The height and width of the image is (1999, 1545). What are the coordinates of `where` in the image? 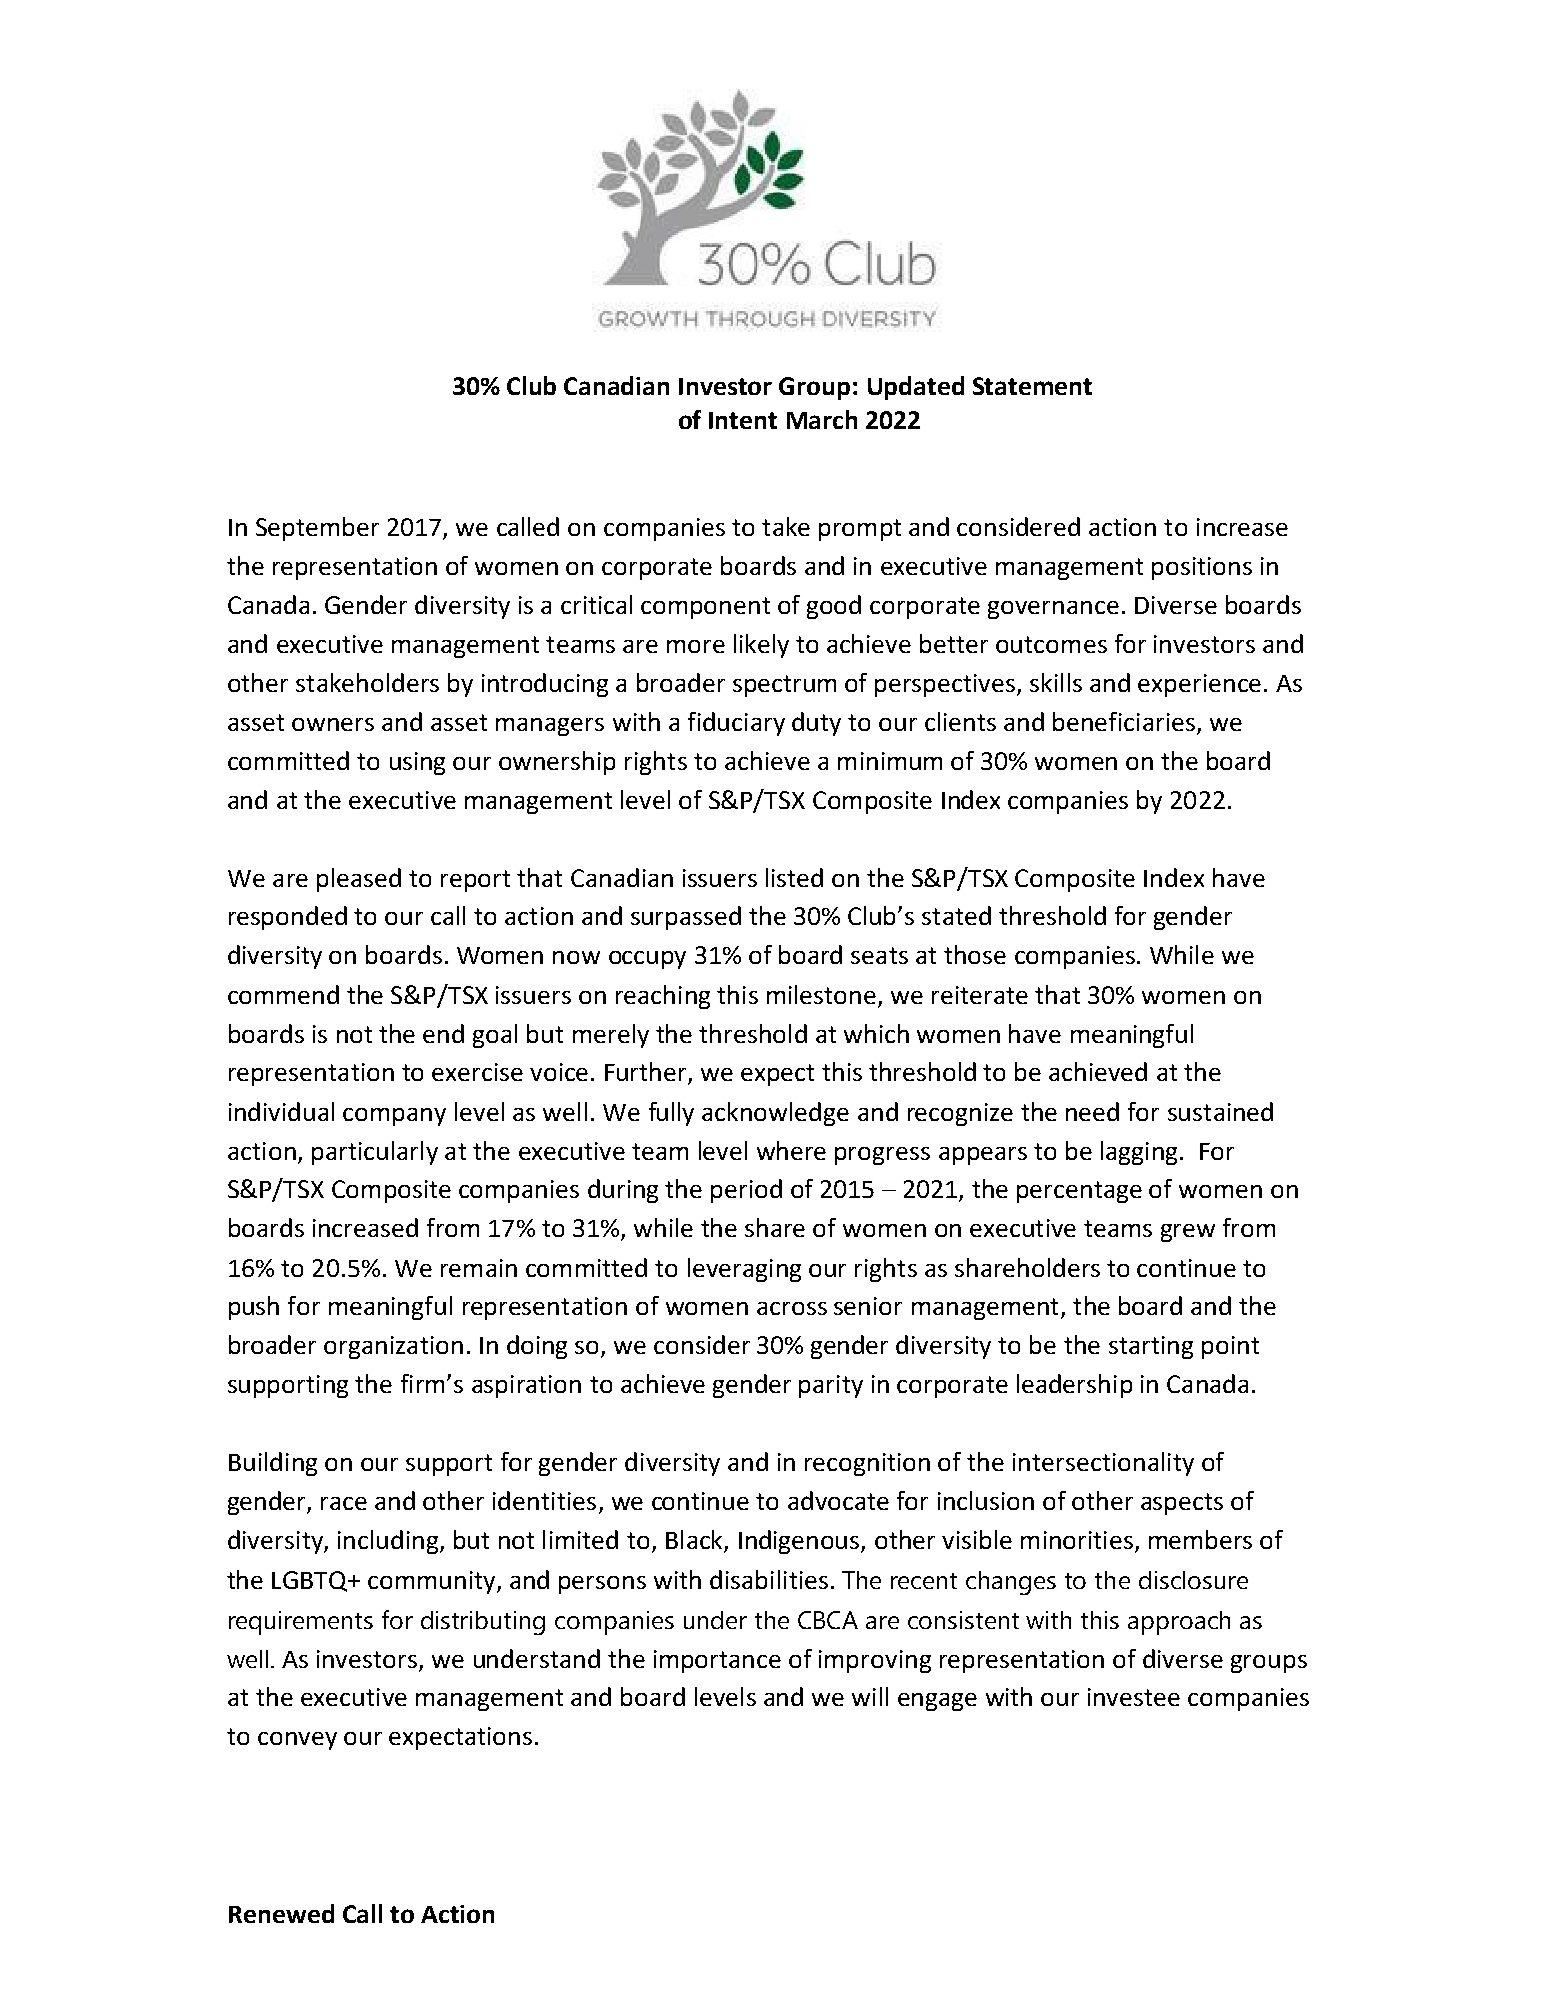 It's located at (791, 1150).
